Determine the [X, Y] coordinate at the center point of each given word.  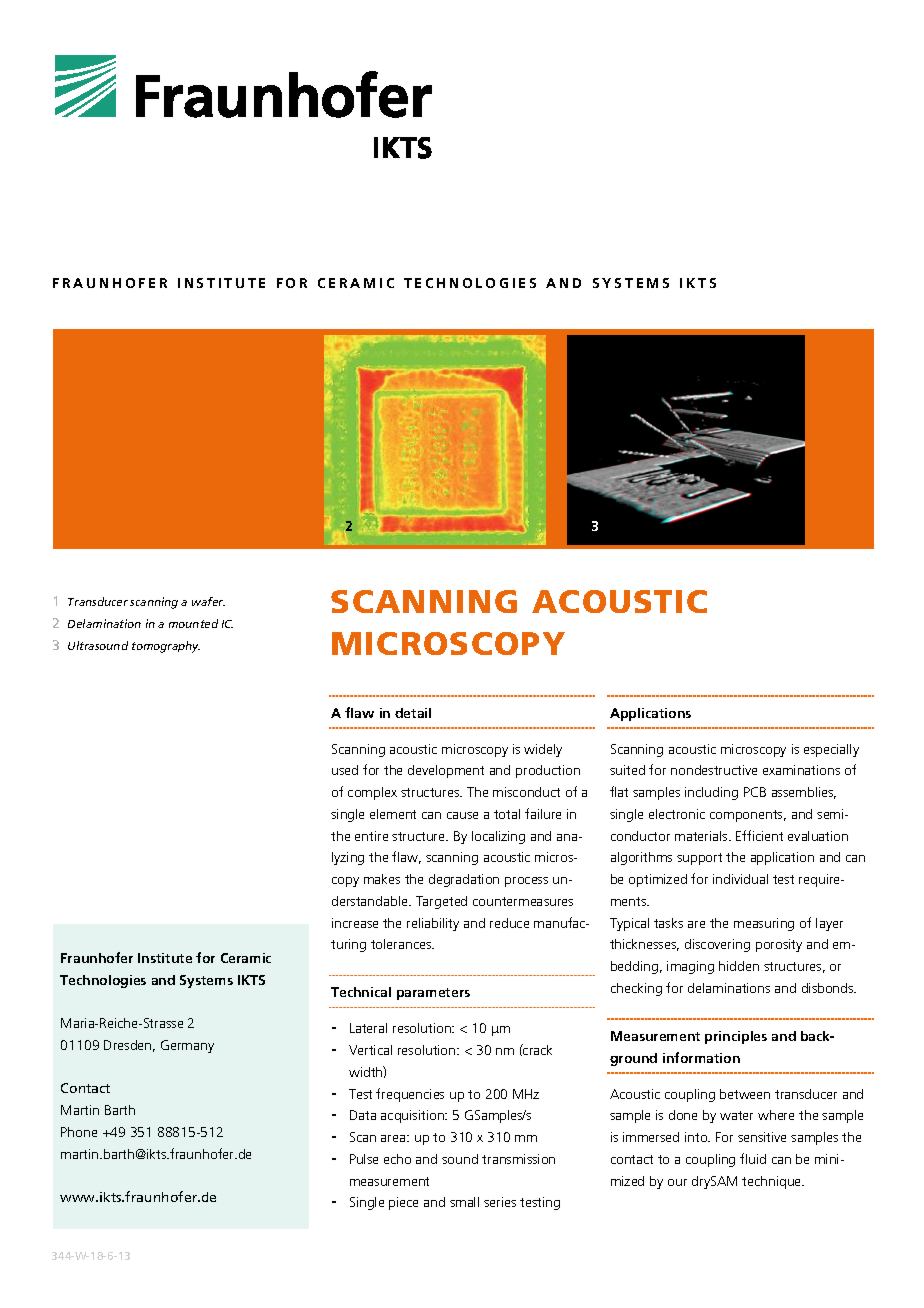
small [464, 1202]
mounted [193, 623]
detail [413, 713]
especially [831, 750]
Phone [79, 1132]
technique [773, 1182]
